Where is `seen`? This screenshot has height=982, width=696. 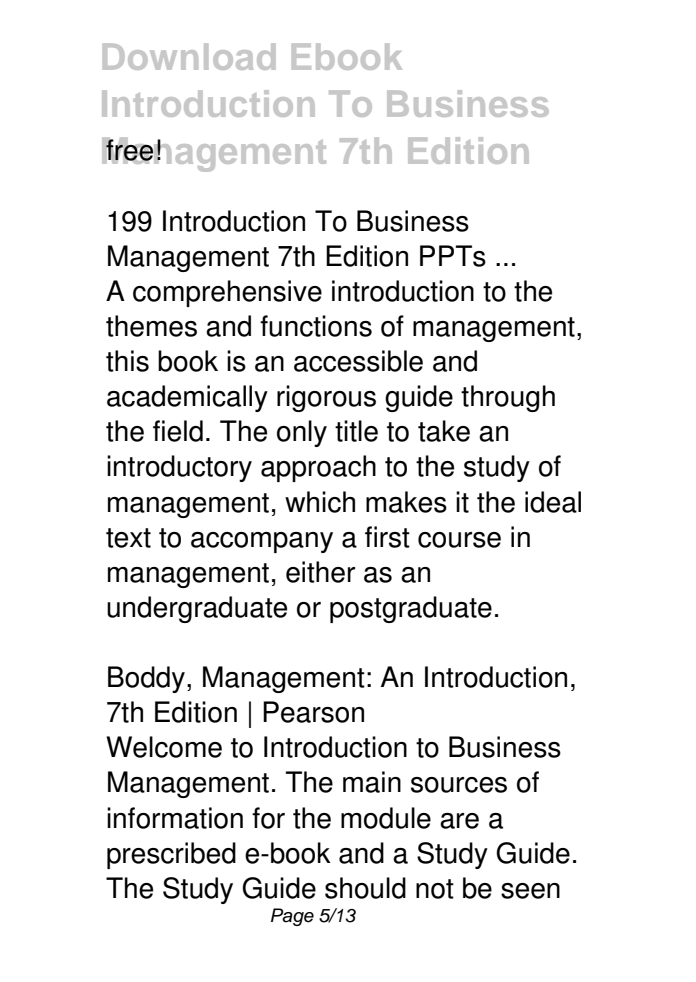 seen is located at coordinates (530, 891).
